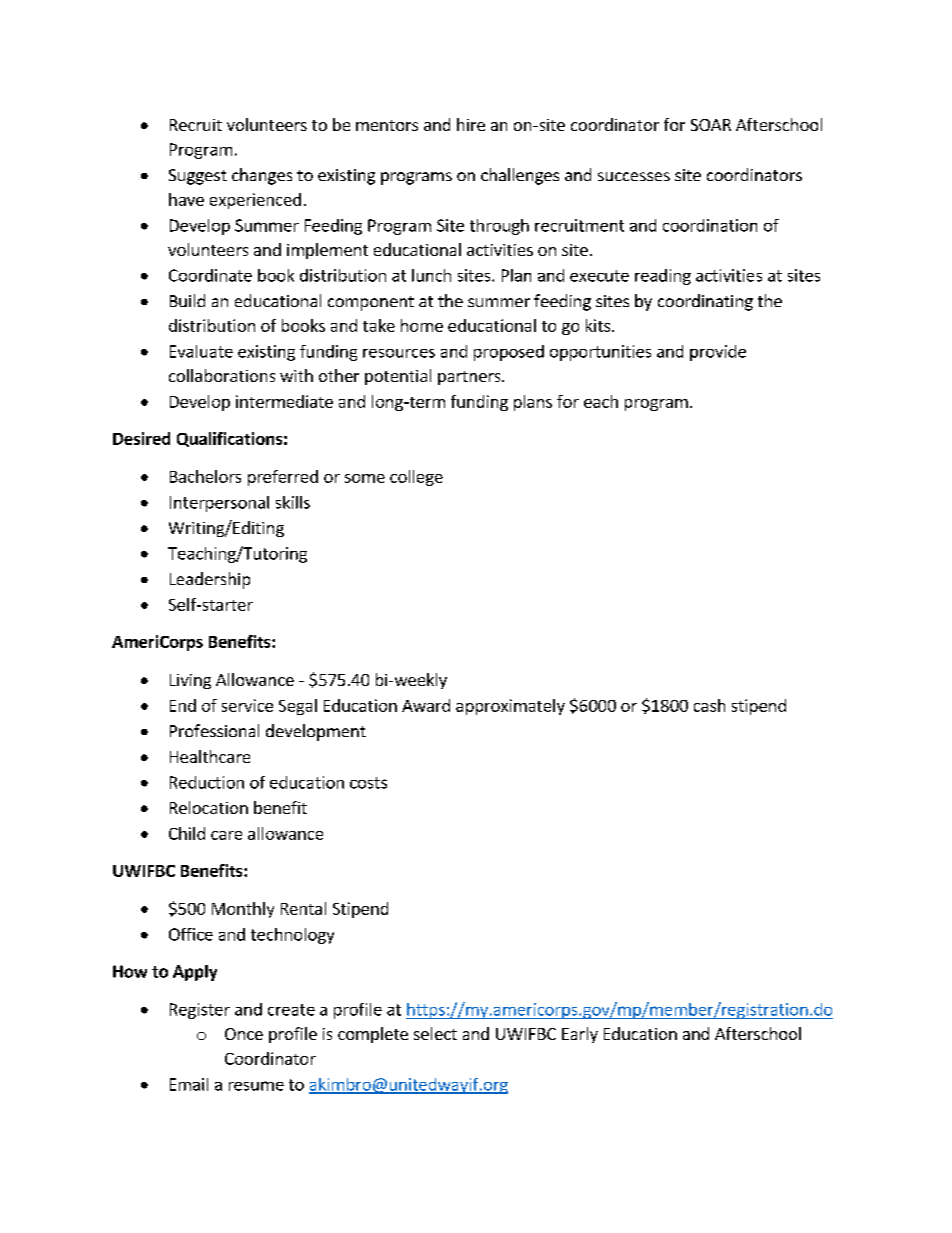 The width and height of the page is (952, 1233). What do you see at coordinates (510, 707) in the page?
I see `approximately` at bounding box center [510, 707].
